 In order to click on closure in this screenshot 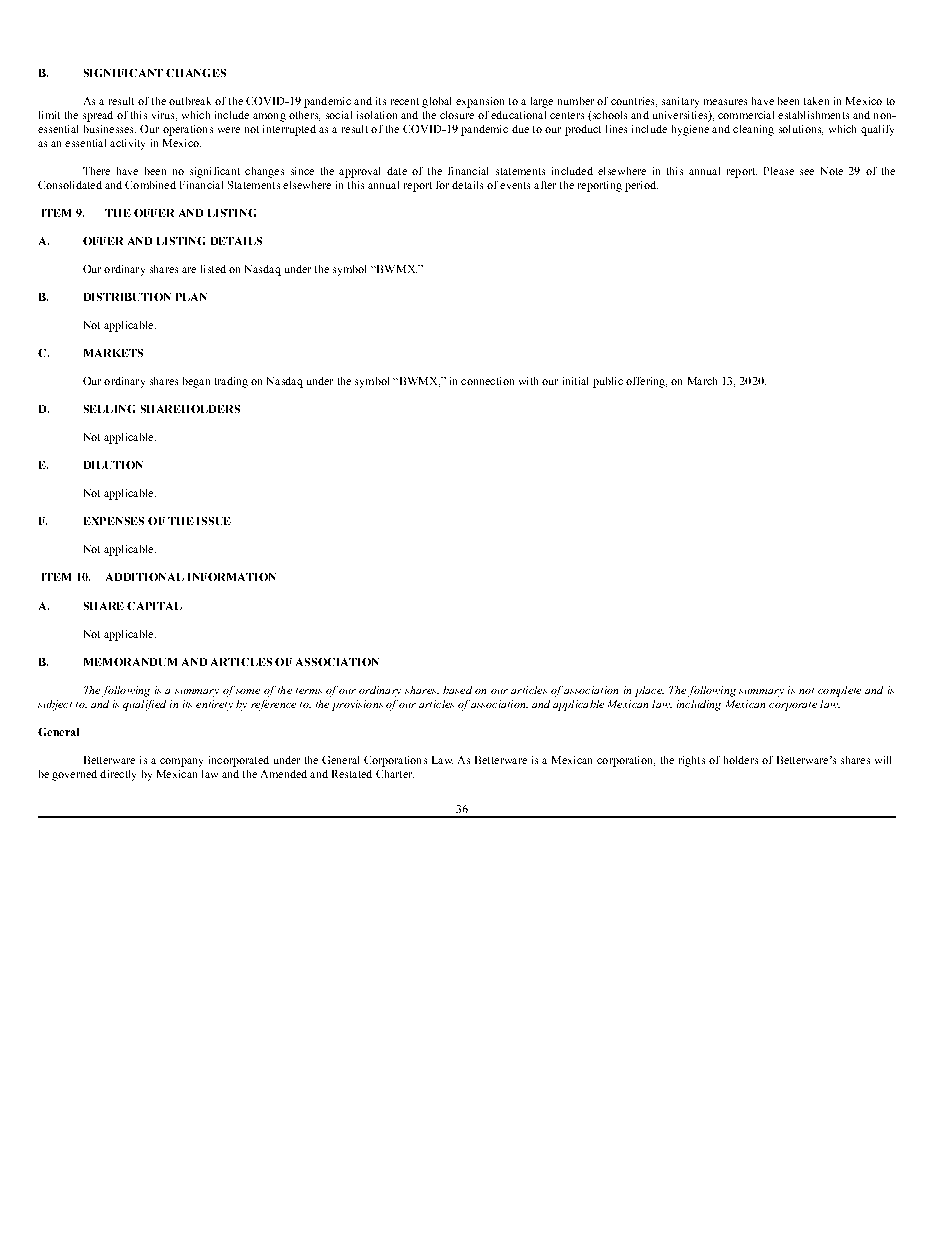, I will do `click(457, 115)`.
